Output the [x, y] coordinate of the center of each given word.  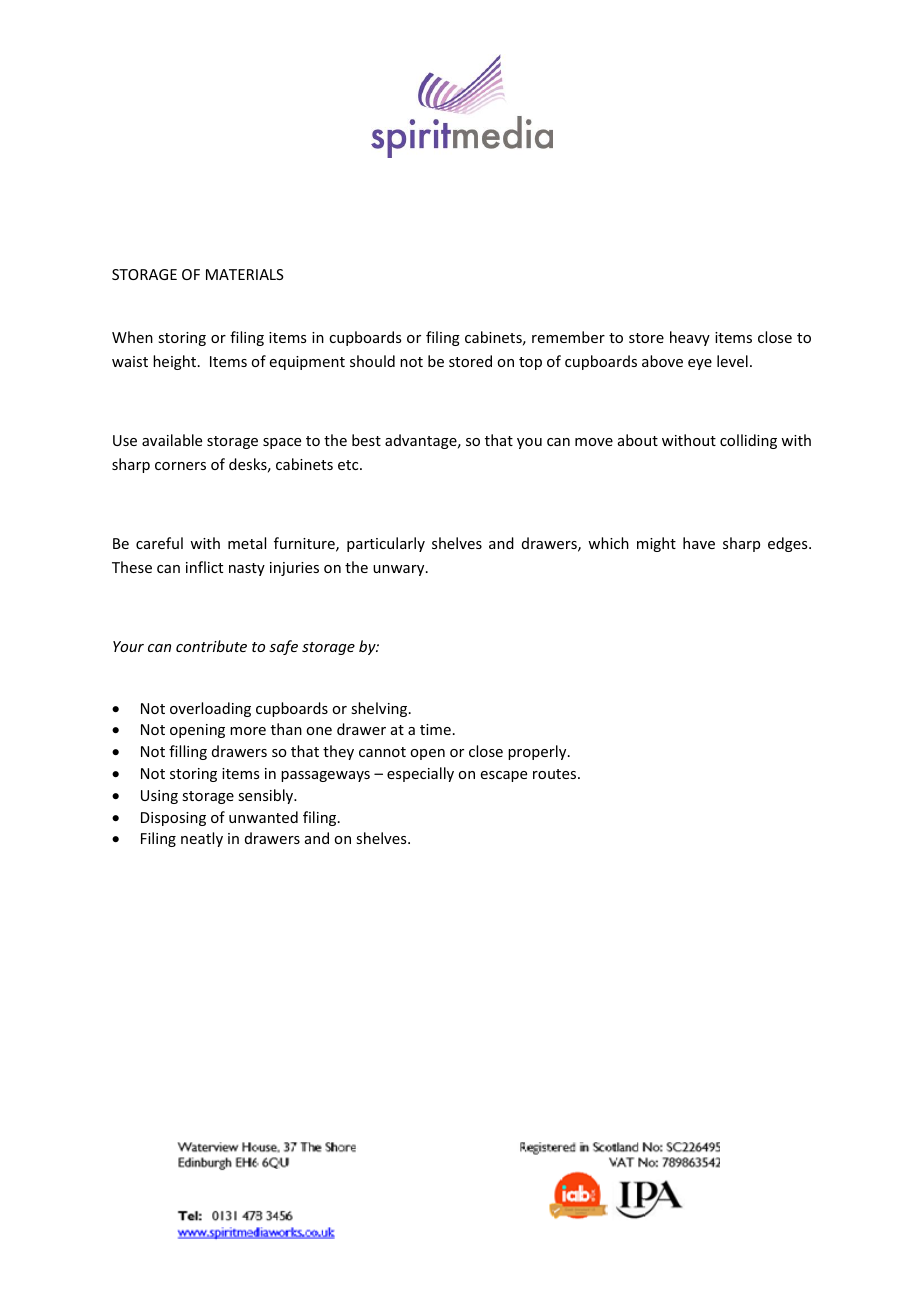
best [366, 440]
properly [538, 752]
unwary [400, 570]
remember [568, 337]
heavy [690, 338]
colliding [748, 441]
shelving [380, 709]
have [699, 543]
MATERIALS [245, 274]
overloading [210, 709]
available [172, 440]
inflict [204, 567]
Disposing [173, 819]
